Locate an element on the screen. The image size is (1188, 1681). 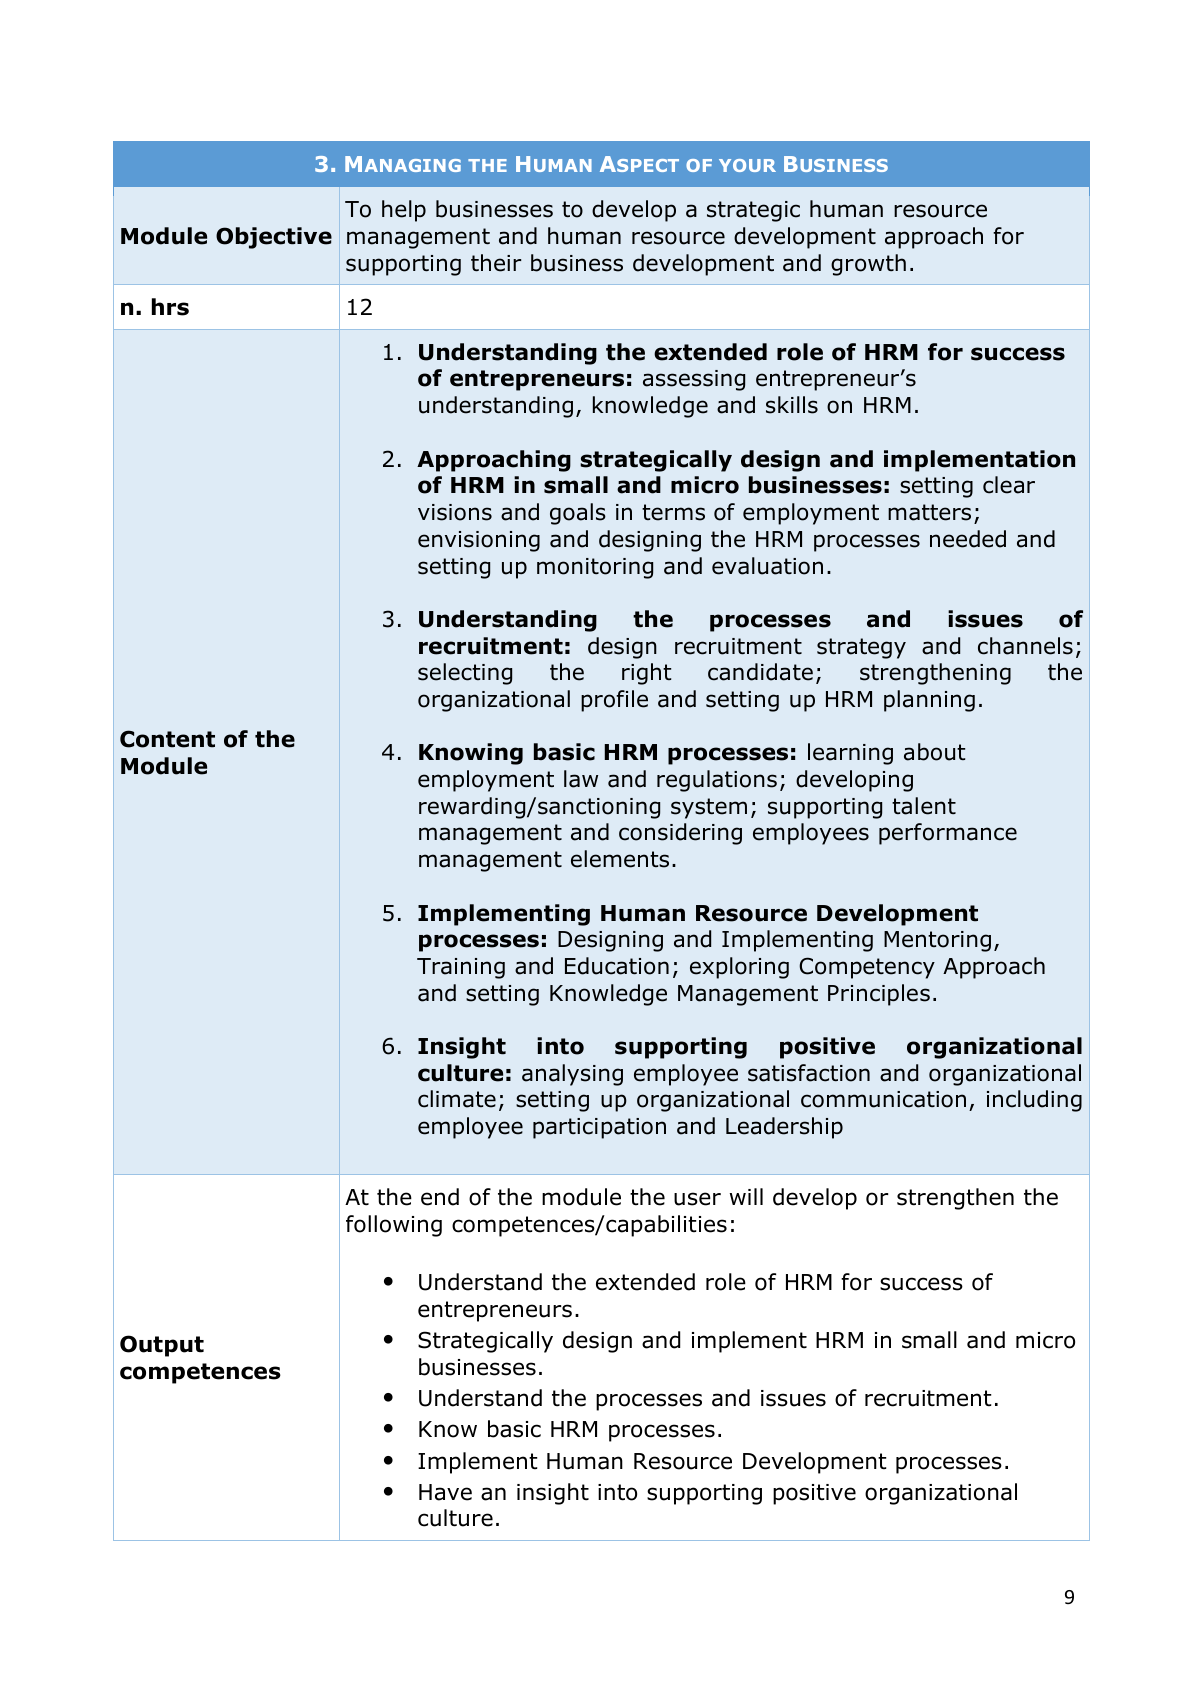
growth is located at coordinates (868, 265).
